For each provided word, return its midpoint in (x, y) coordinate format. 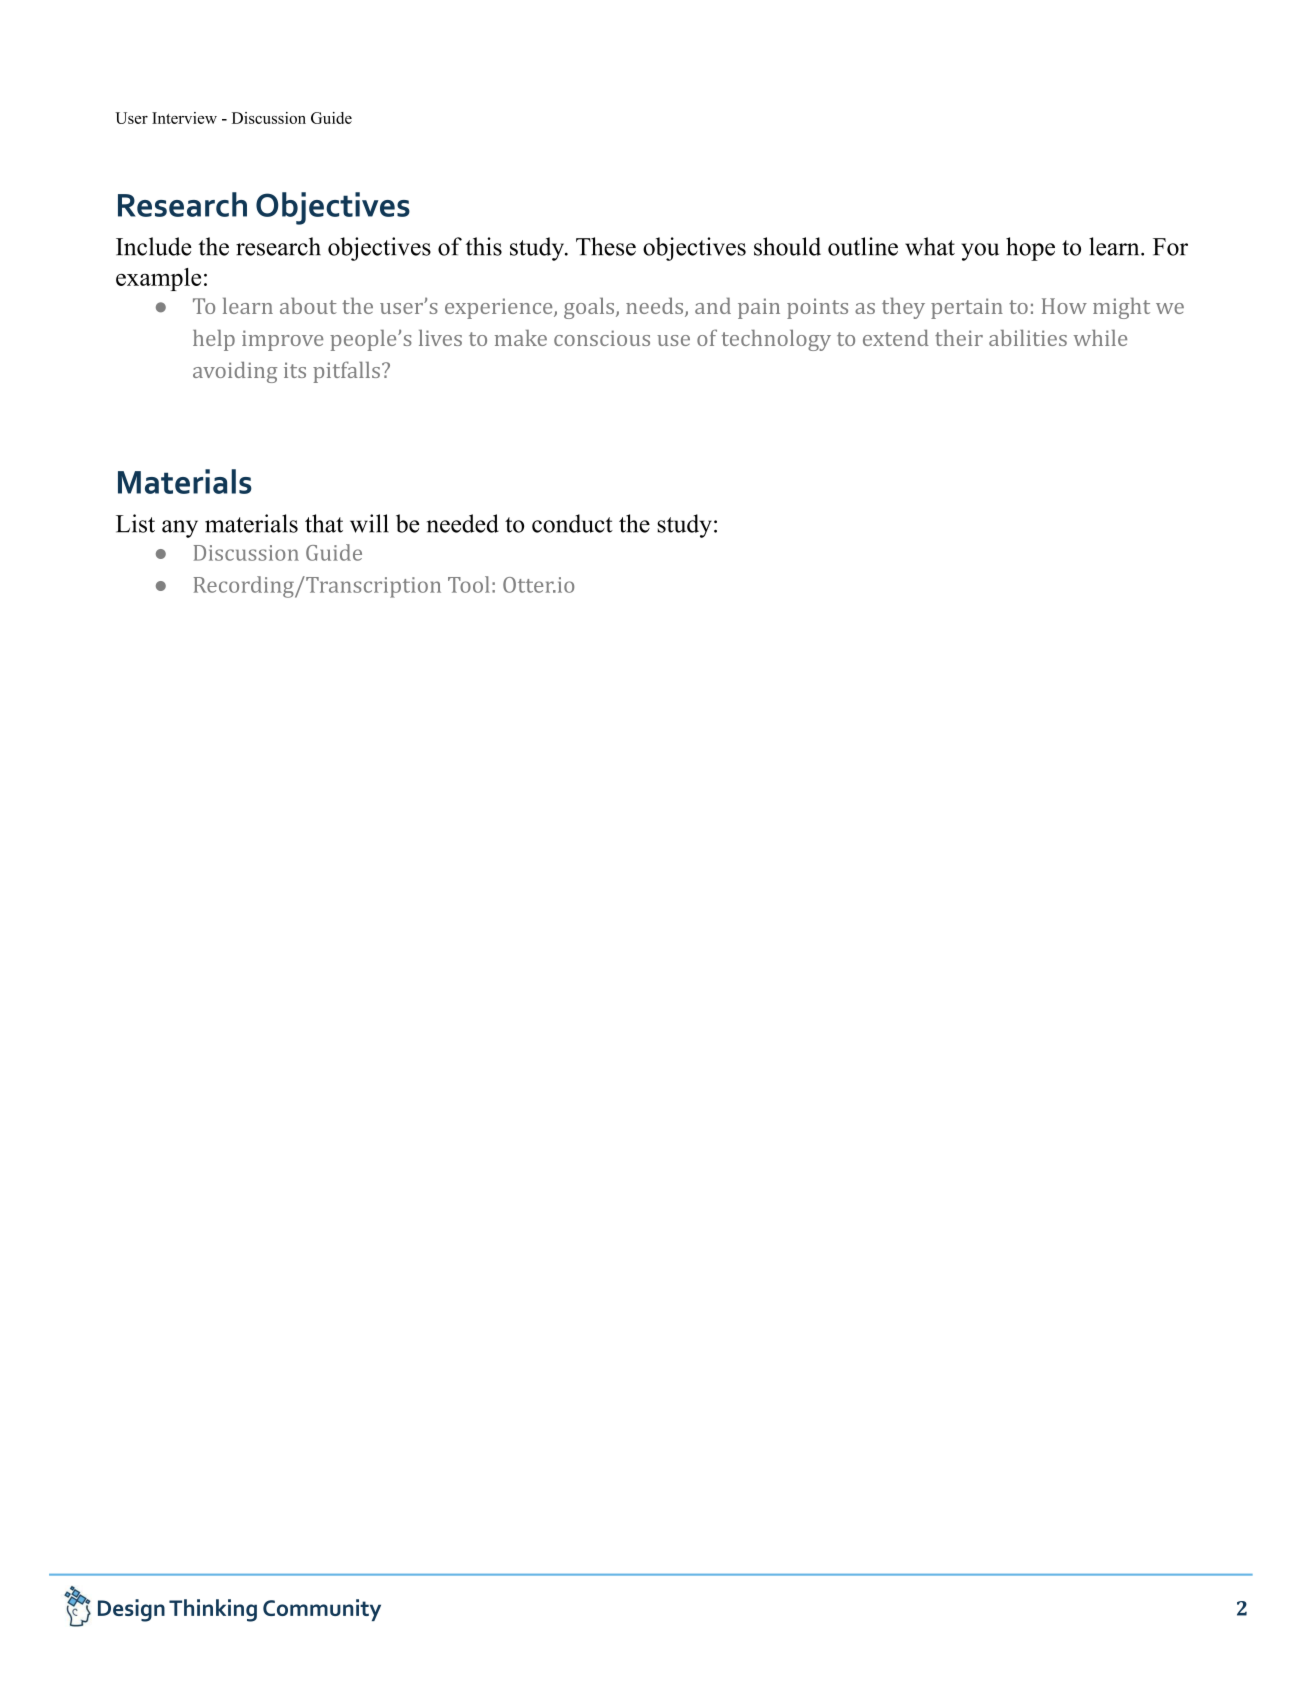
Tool (469, 584)
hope (1030, 249)
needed (463, 523)
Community (322, 1610)
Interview (184, 118)
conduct (572, 523)
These (606, 246)
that (324, 523)
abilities (1028, 337)
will (369, 523)
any (180, 529)
